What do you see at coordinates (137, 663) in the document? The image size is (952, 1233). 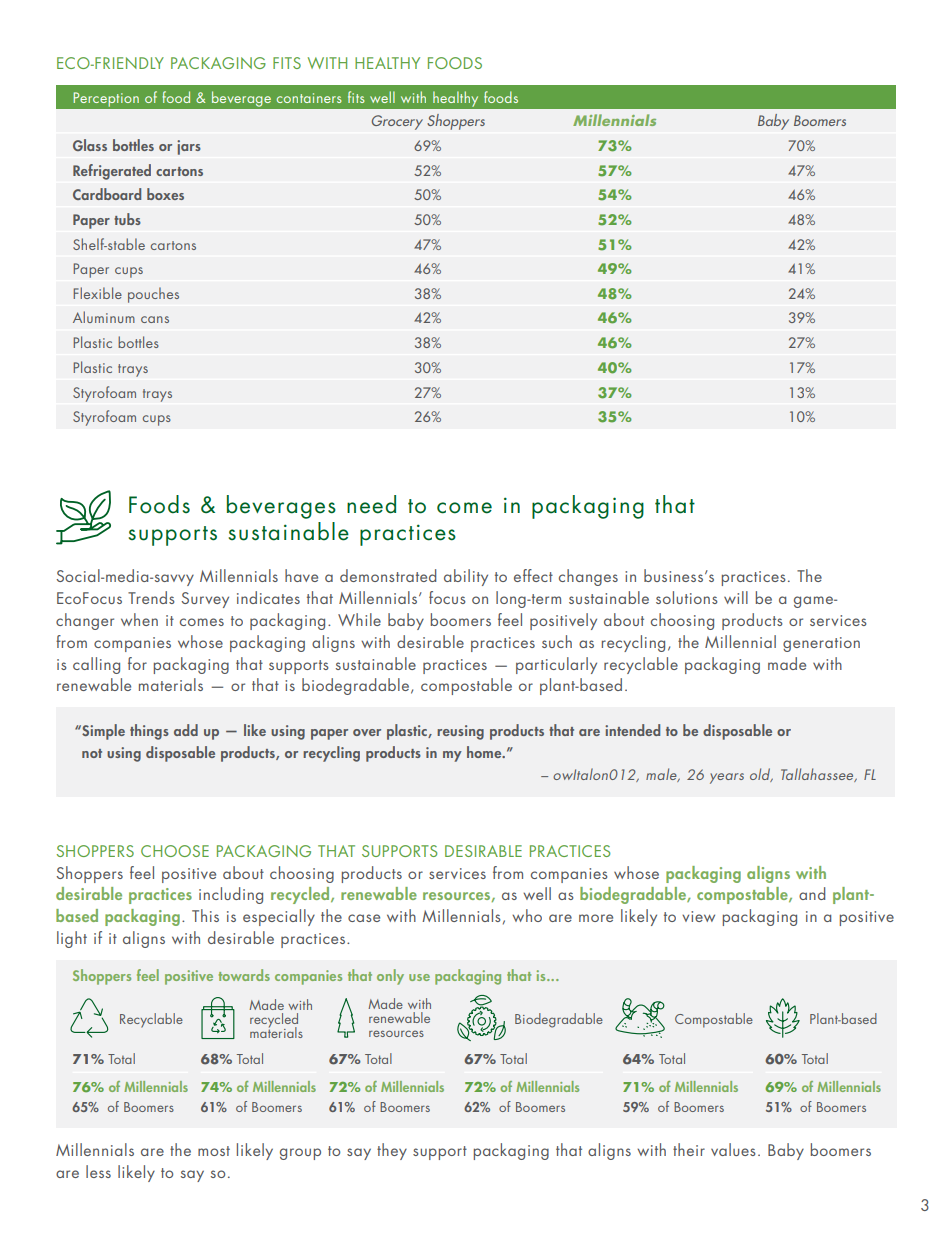 I see `for` at bounding box center [137, 663].
